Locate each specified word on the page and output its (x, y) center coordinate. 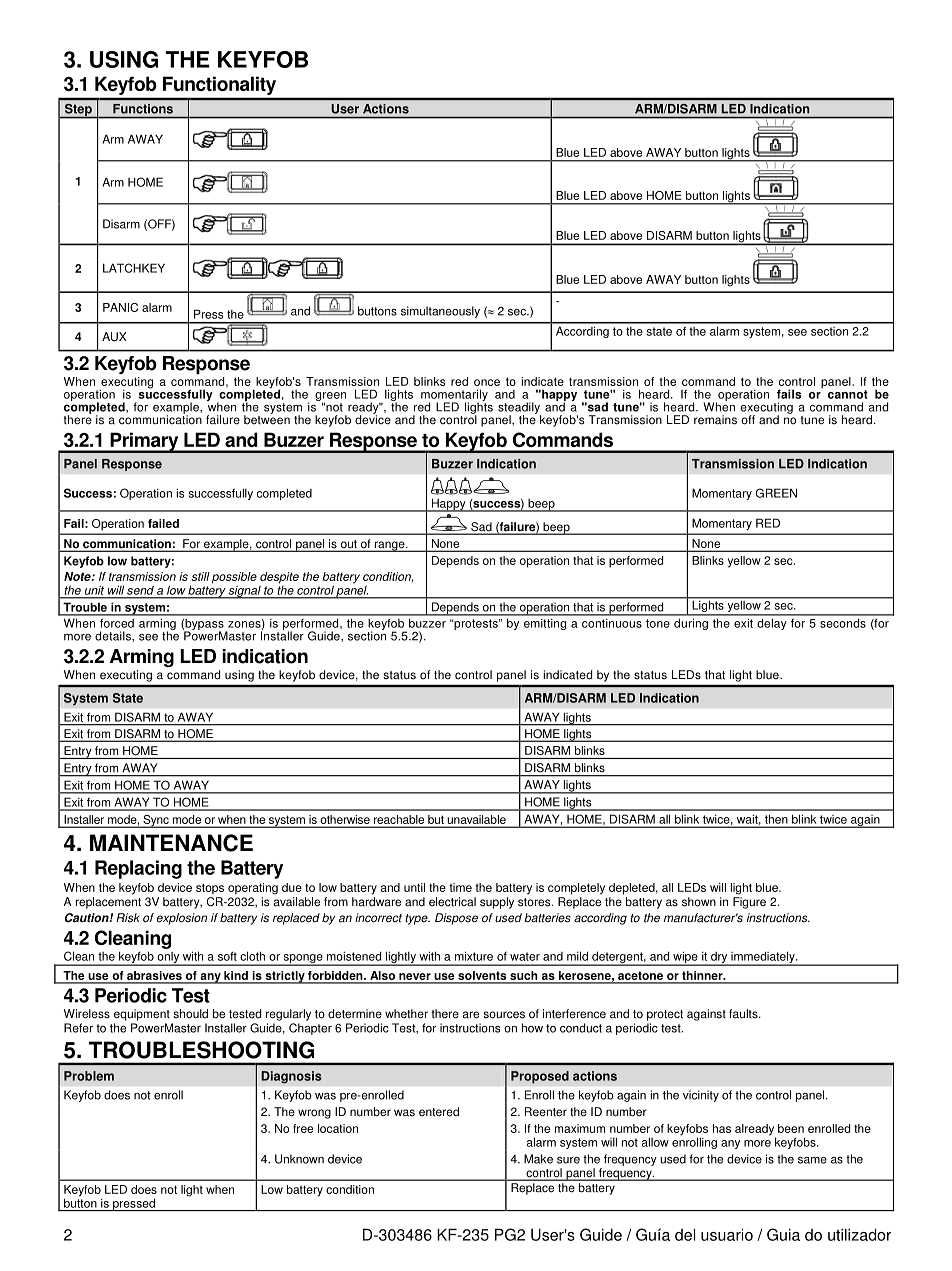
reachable (399, 821)
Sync (156, 821)
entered (439, 1112)
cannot (848, 394)
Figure (749, 903)
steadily (519, 409)
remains (715, 420)
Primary (144, 443)
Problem (89, 1076)
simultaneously (440, 312)
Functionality (219, 86)
